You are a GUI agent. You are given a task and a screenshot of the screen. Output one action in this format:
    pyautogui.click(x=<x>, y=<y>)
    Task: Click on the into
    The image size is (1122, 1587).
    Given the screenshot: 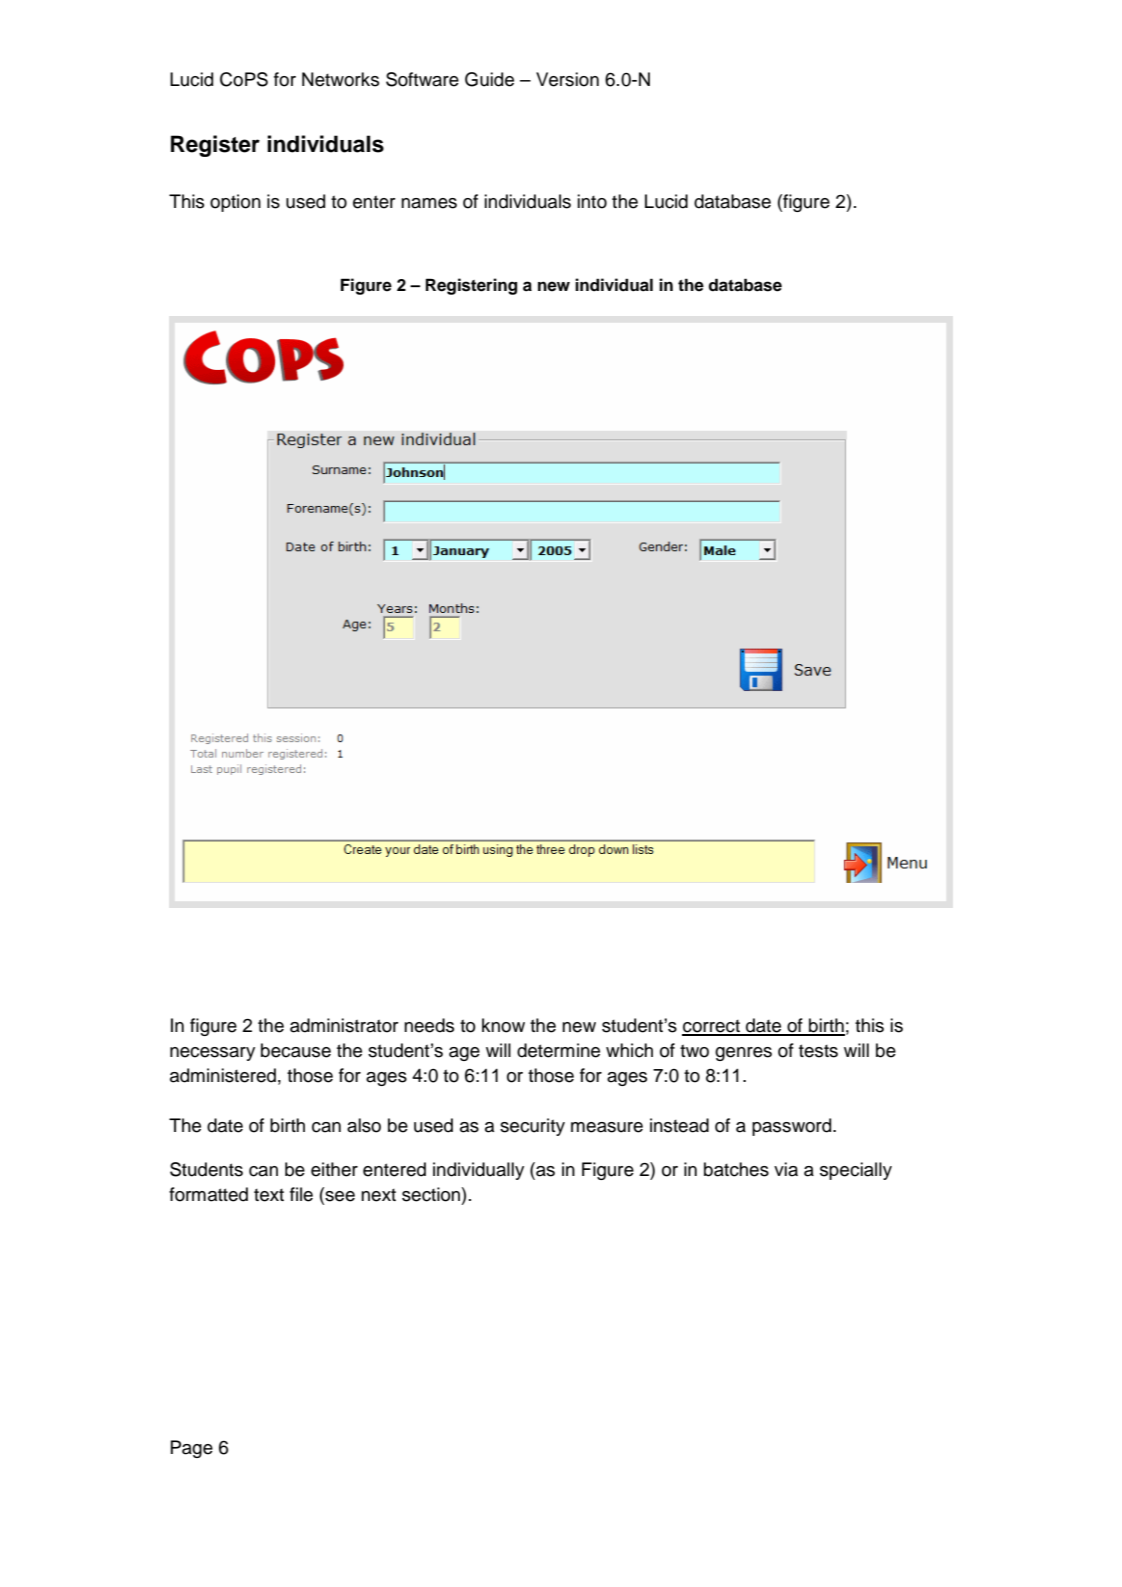 What is the action you would take?
    pyautogui.click(x=592, y=201)
